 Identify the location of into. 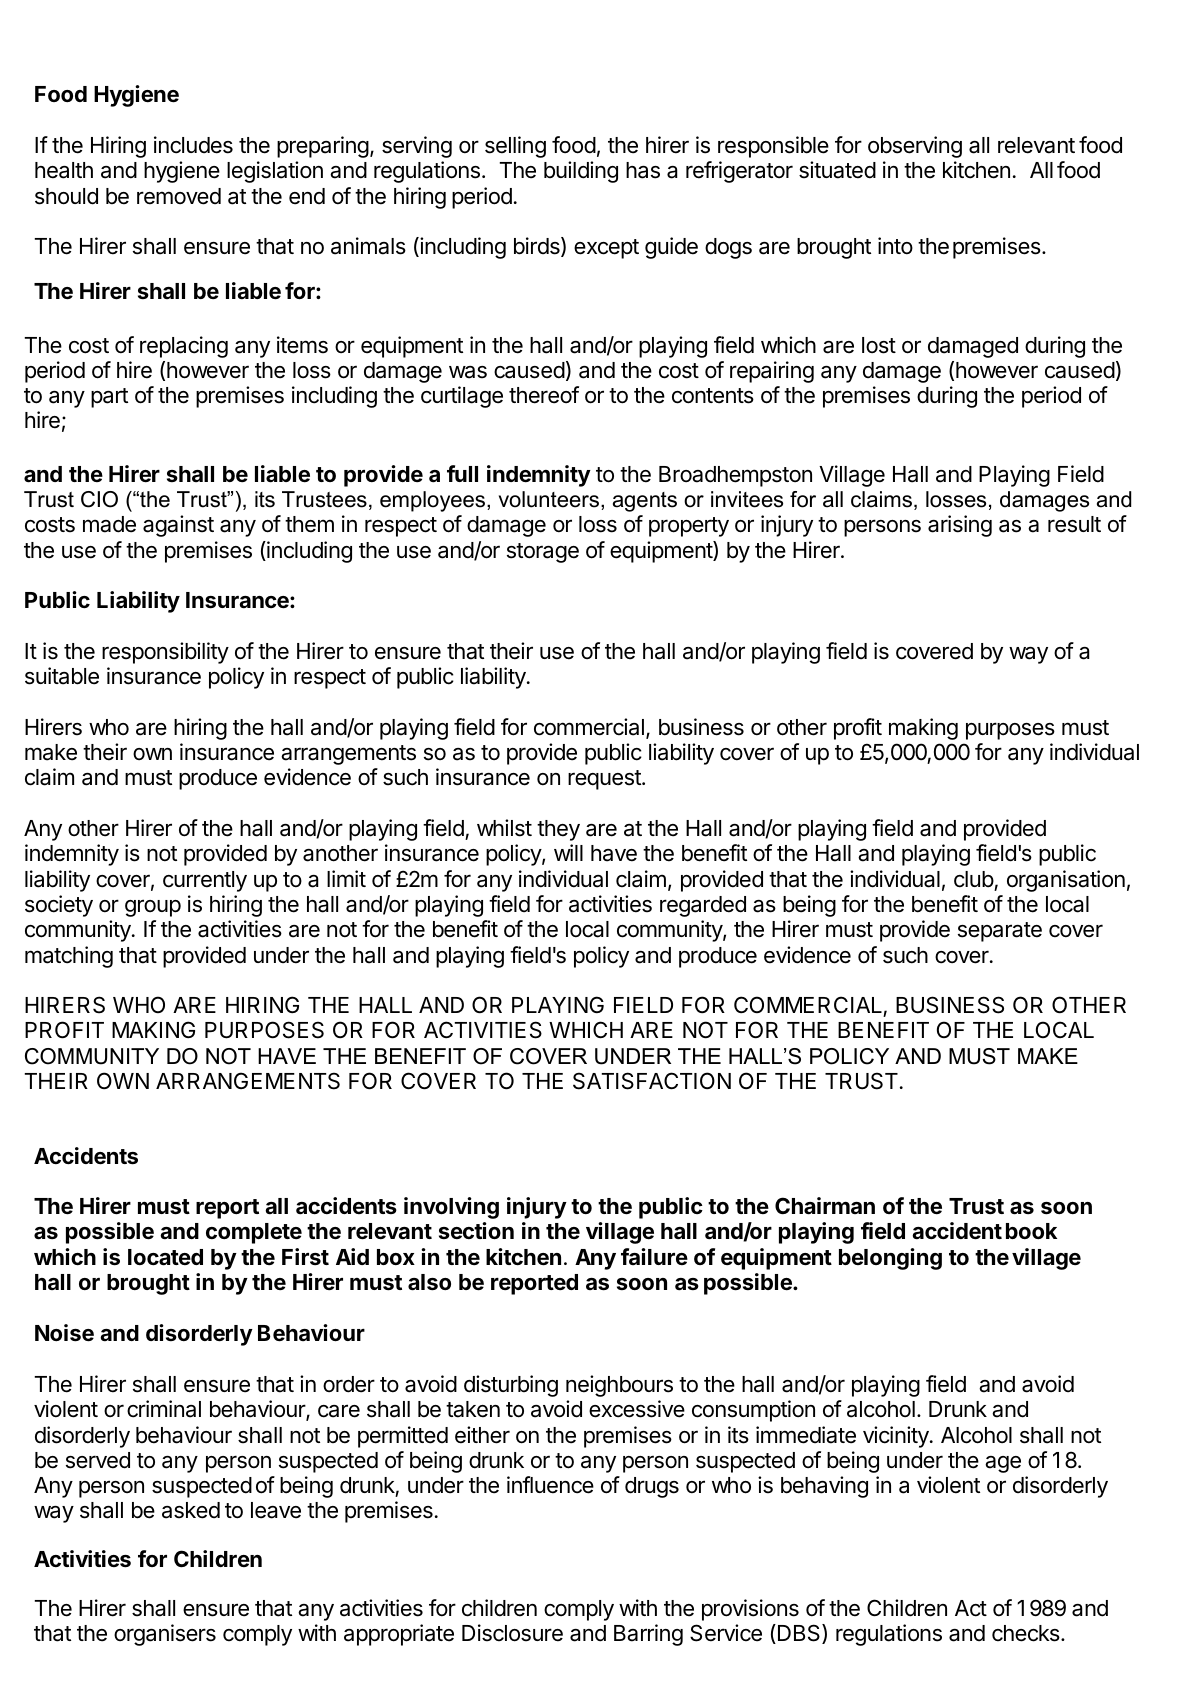
(895, 246).
